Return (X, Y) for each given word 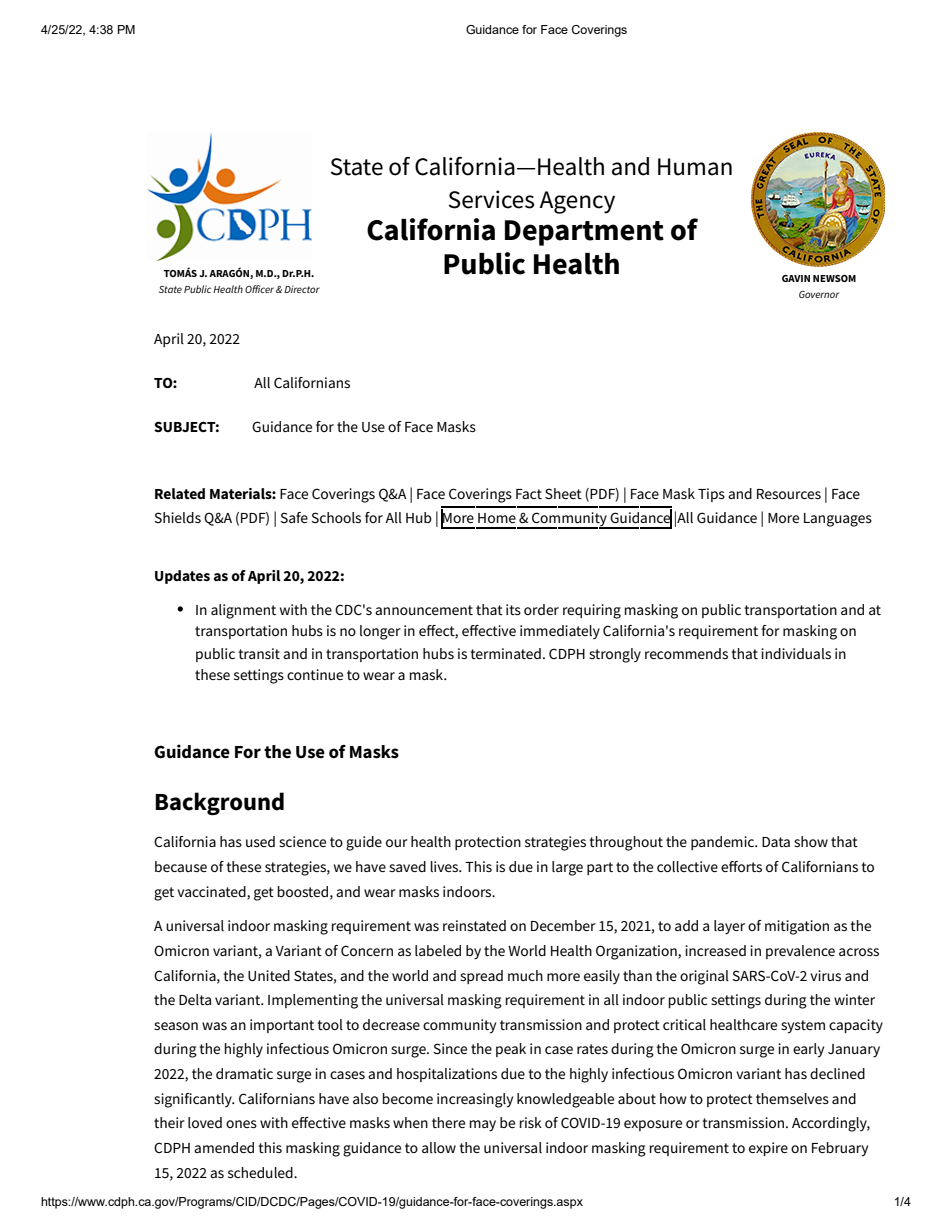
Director (302, 289)
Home (497, 518)
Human (695, 167)
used (260, 841)
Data (776, 842)
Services (491, 199)
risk (530, 1122)
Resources (789, 494)
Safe (294, 517)
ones (241, 1124)
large (567, 868)
